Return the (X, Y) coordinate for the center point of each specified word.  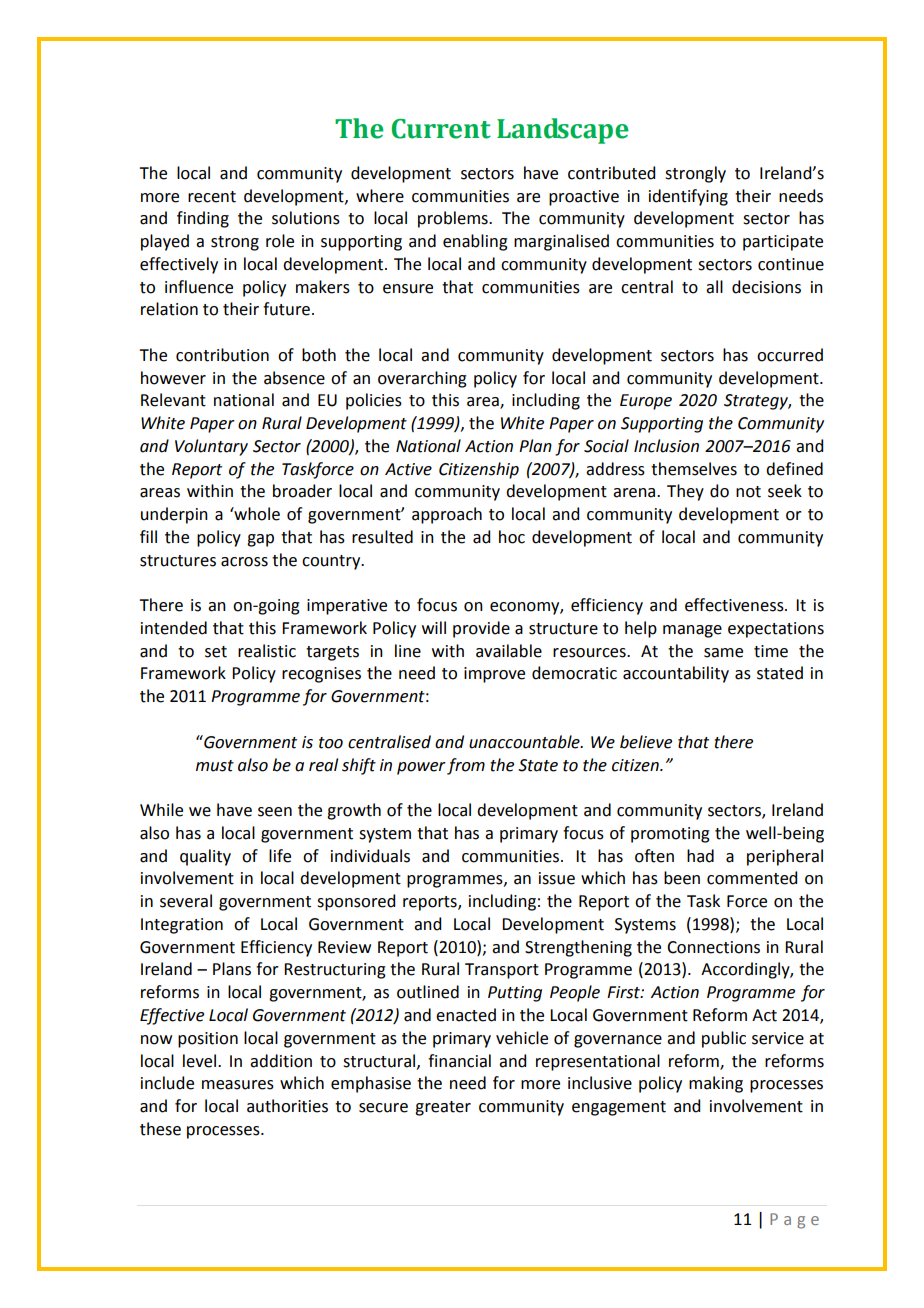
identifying (688, 197)
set (216, 652)
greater (443, 1108)
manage (692, 631)
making (716, 1084)
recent (212, 197)
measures (238, 1085)
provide (481, 629)
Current (441, 129)
